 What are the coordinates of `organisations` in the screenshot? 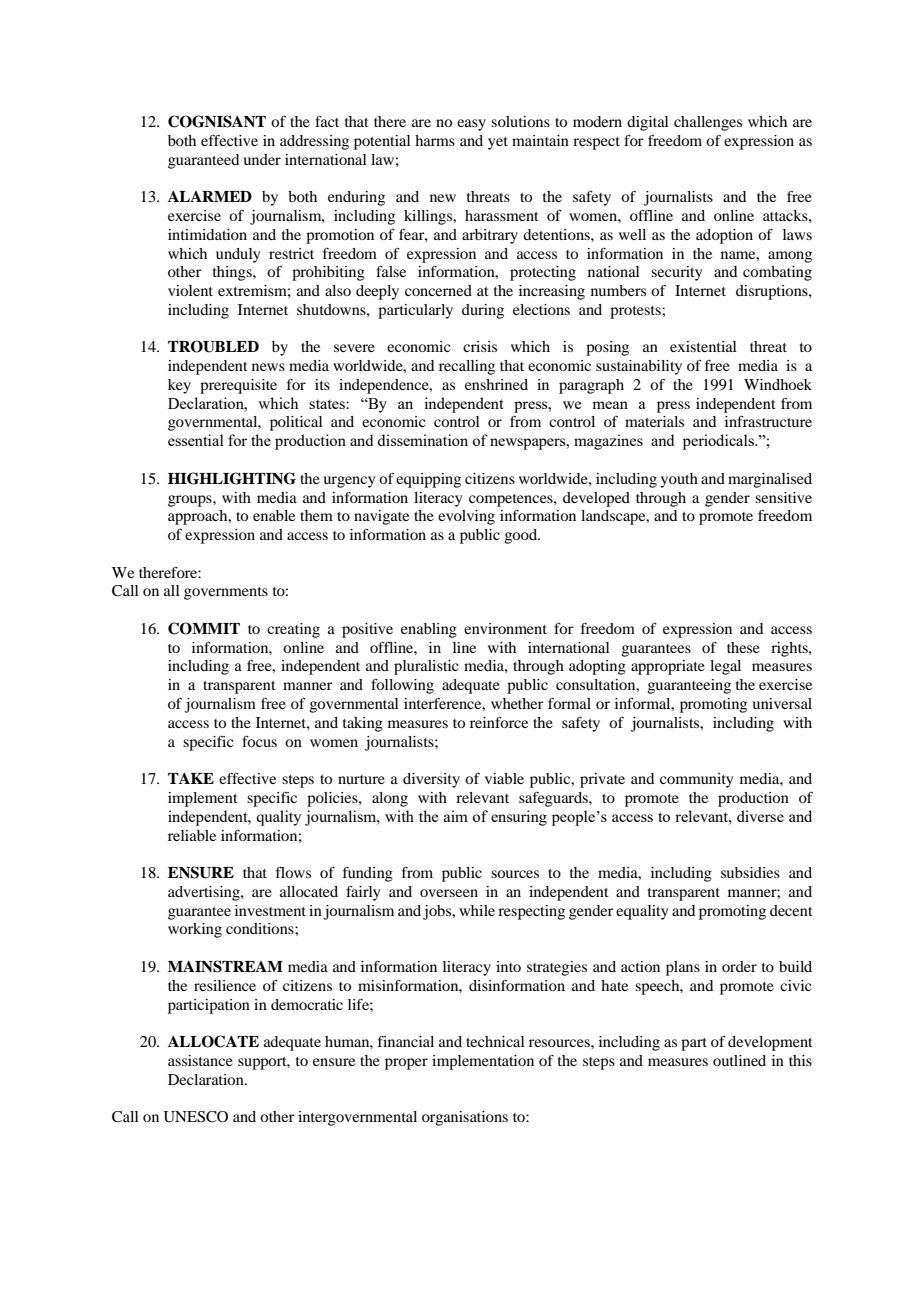 It's located at (465, 1118).
